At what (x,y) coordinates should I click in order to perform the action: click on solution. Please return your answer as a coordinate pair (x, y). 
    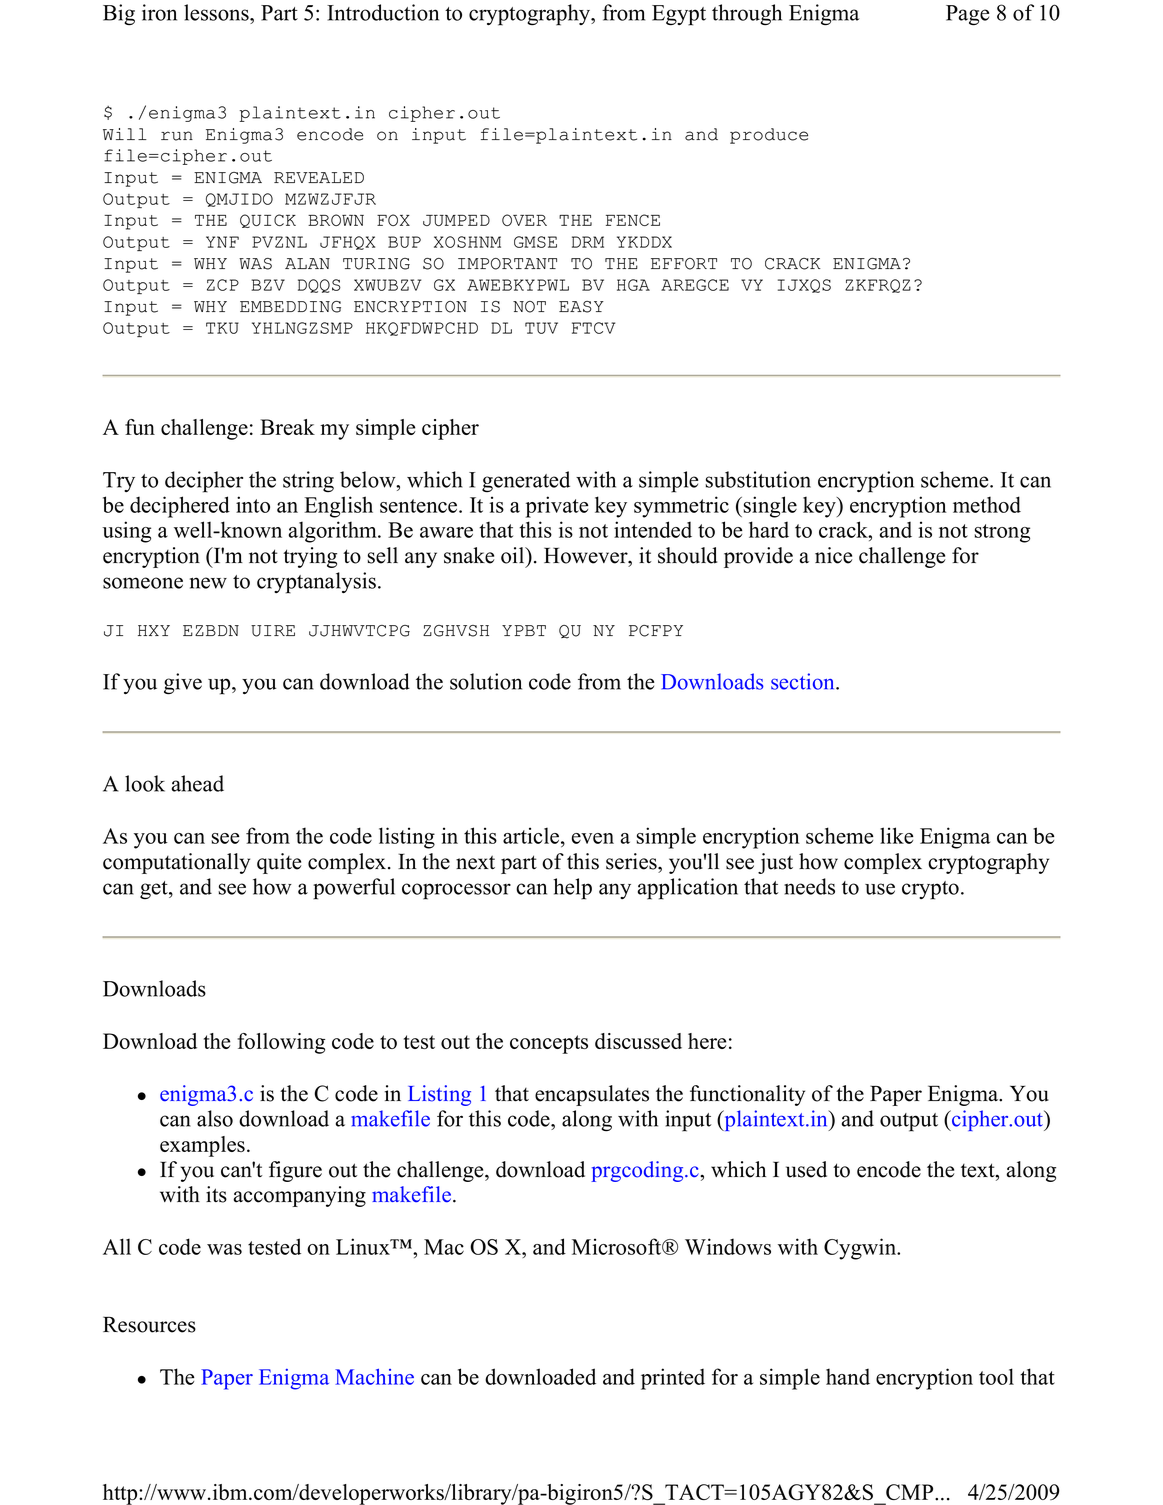
    Looking at the image, I should click on (486, 681).
